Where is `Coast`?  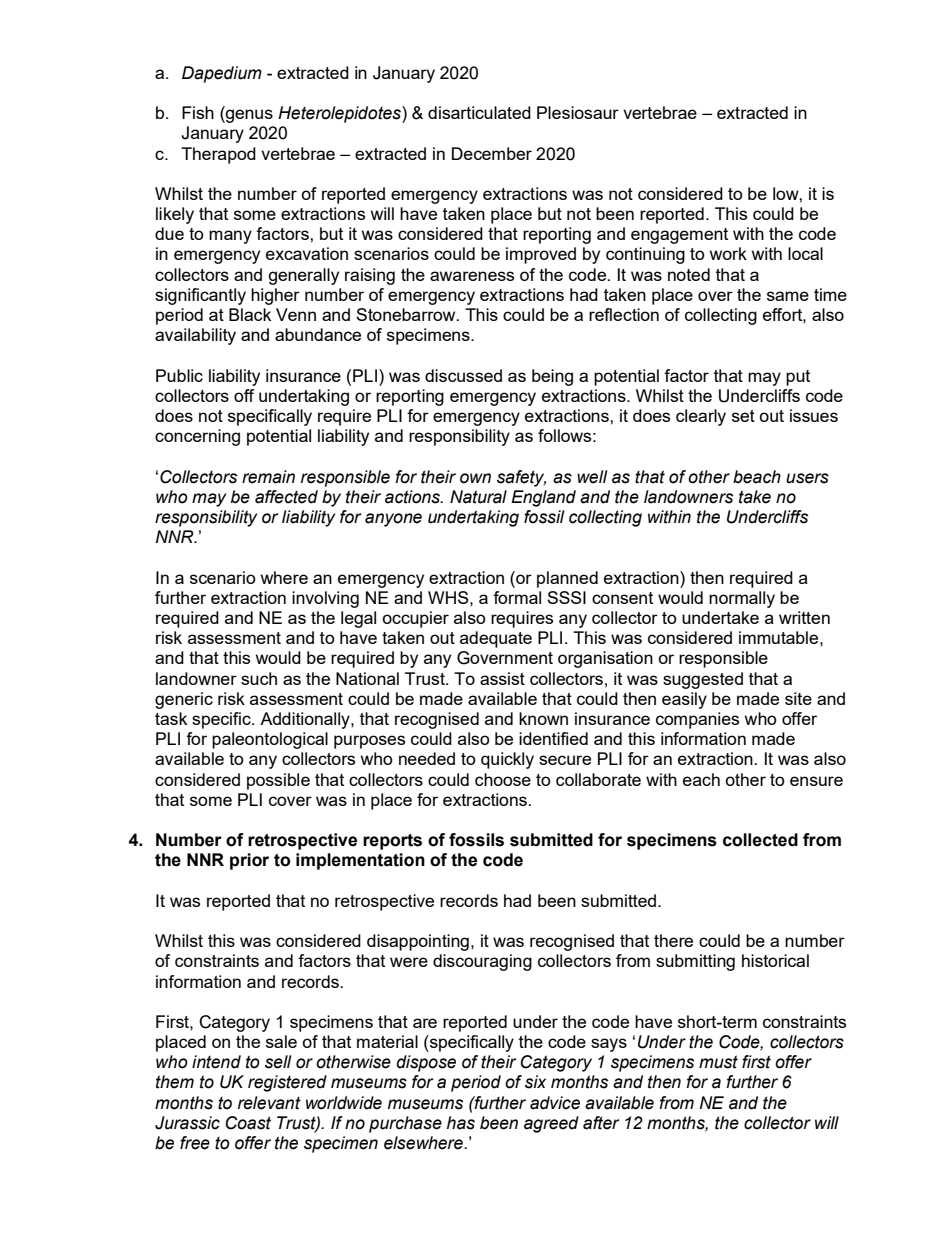 Coast is located at coordinates (248, 1123).
